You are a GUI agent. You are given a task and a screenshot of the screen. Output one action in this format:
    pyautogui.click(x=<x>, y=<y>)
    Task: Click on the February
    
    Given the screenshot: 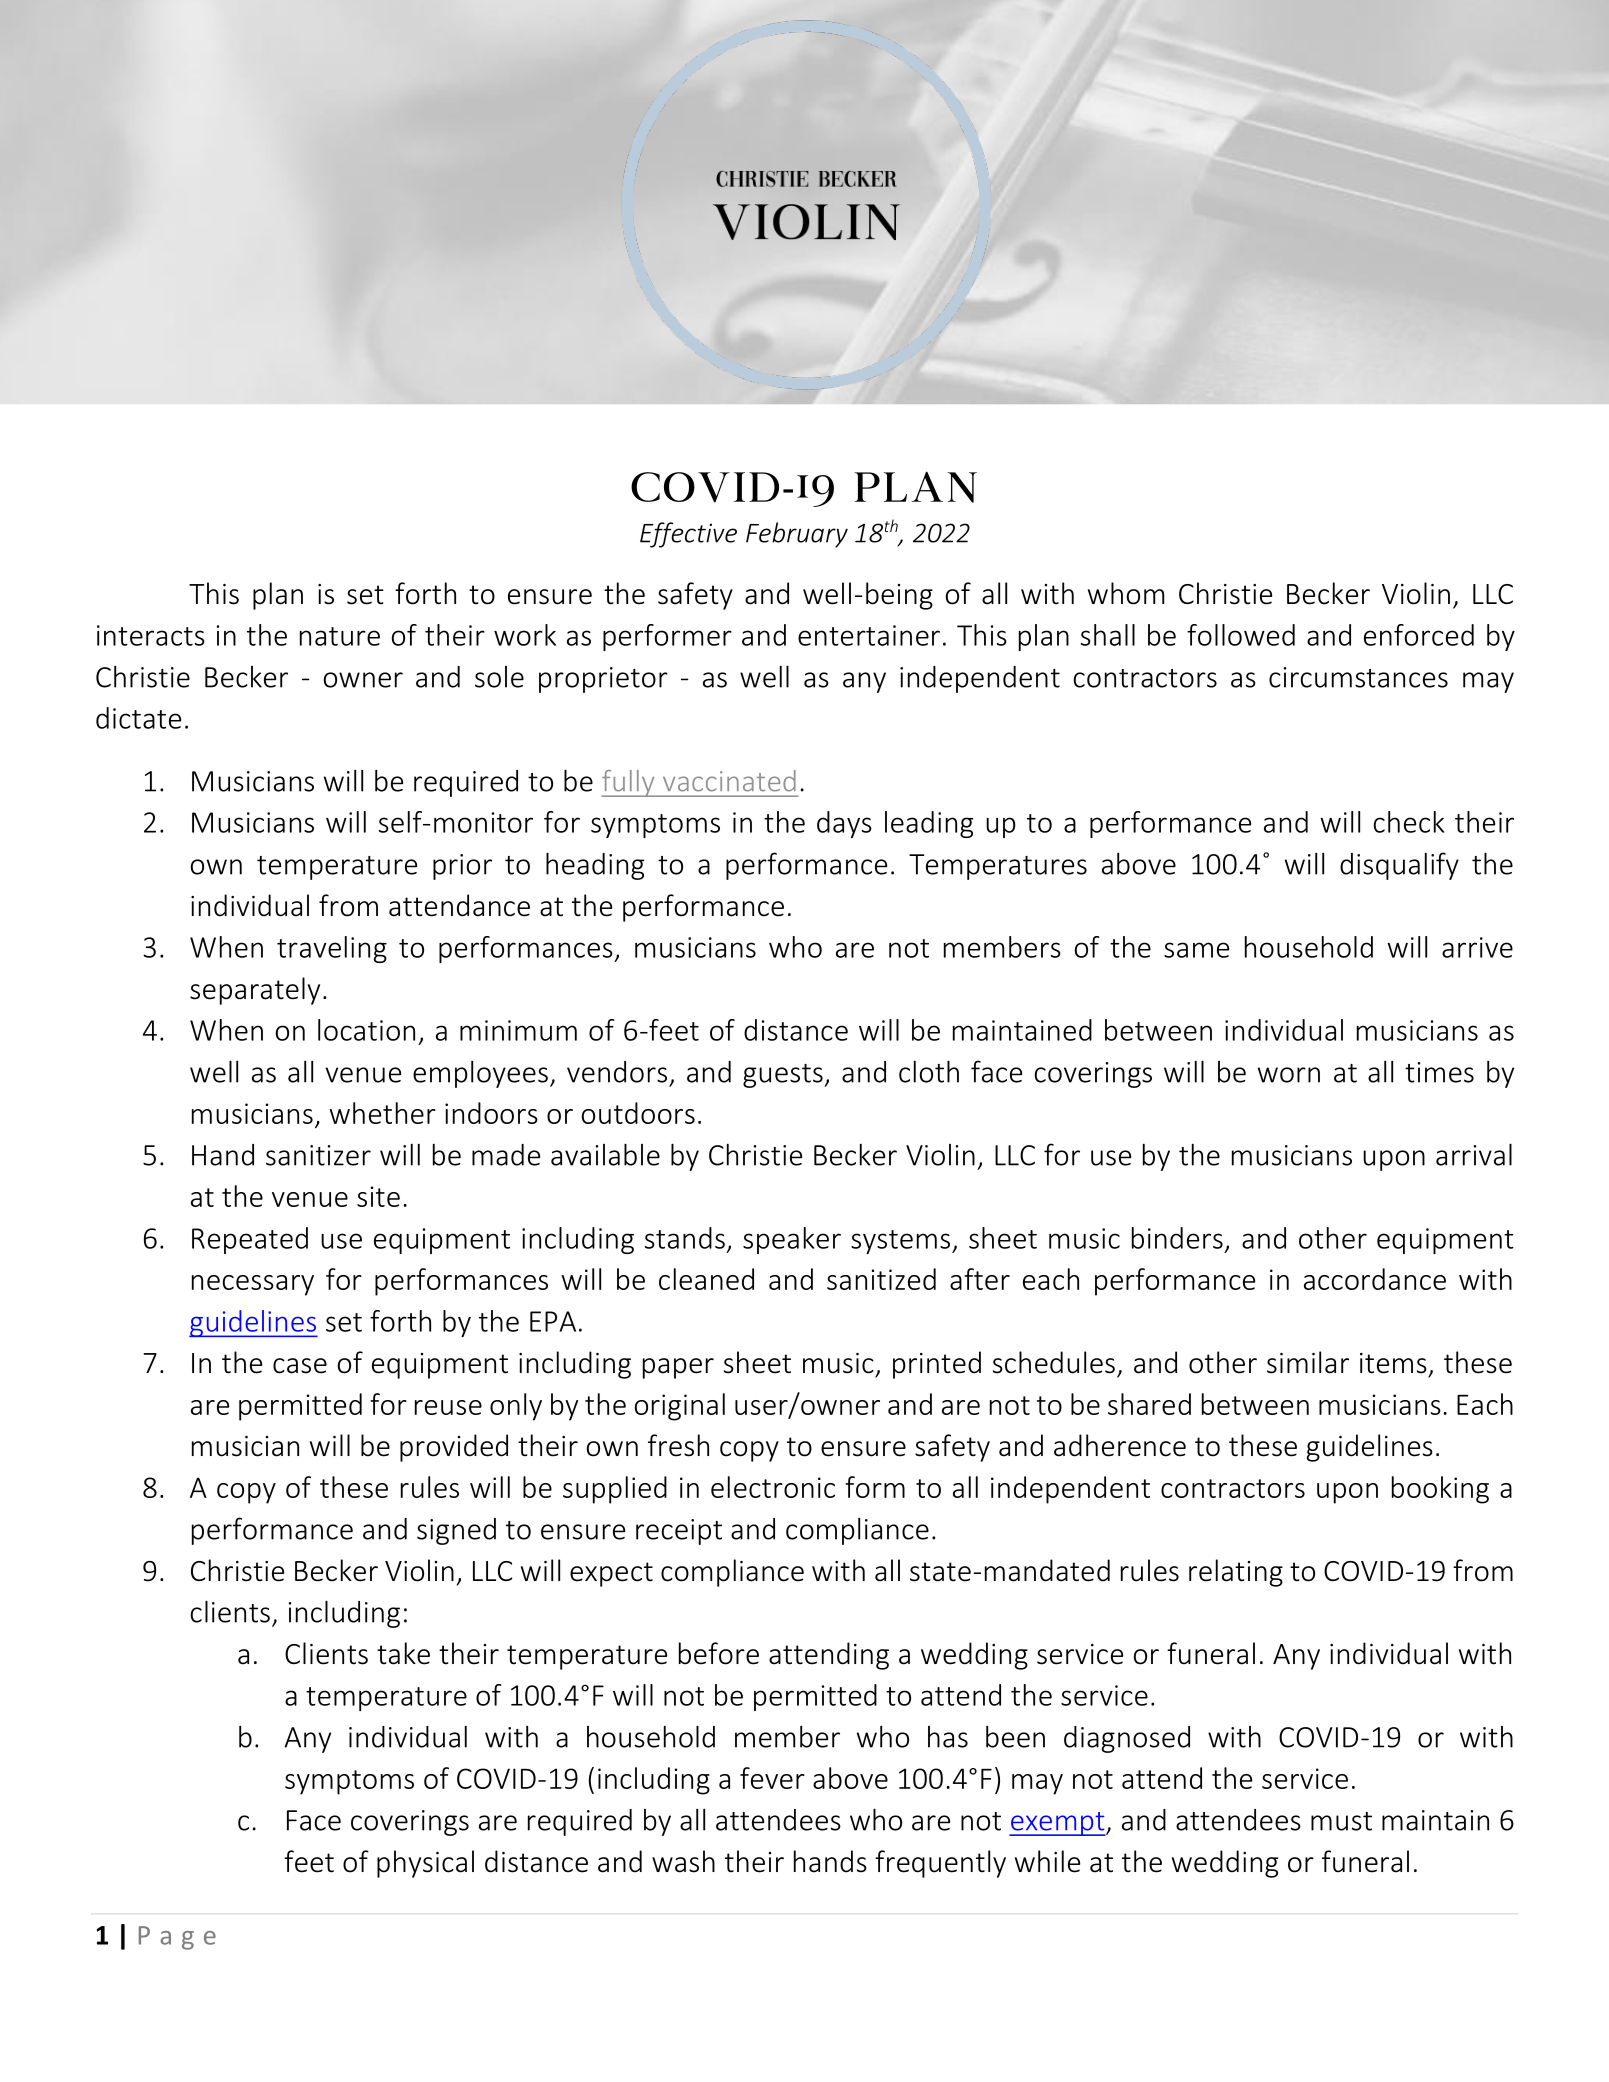 What is the action you would take?
    pyautogui.click(x=797, y=535)
